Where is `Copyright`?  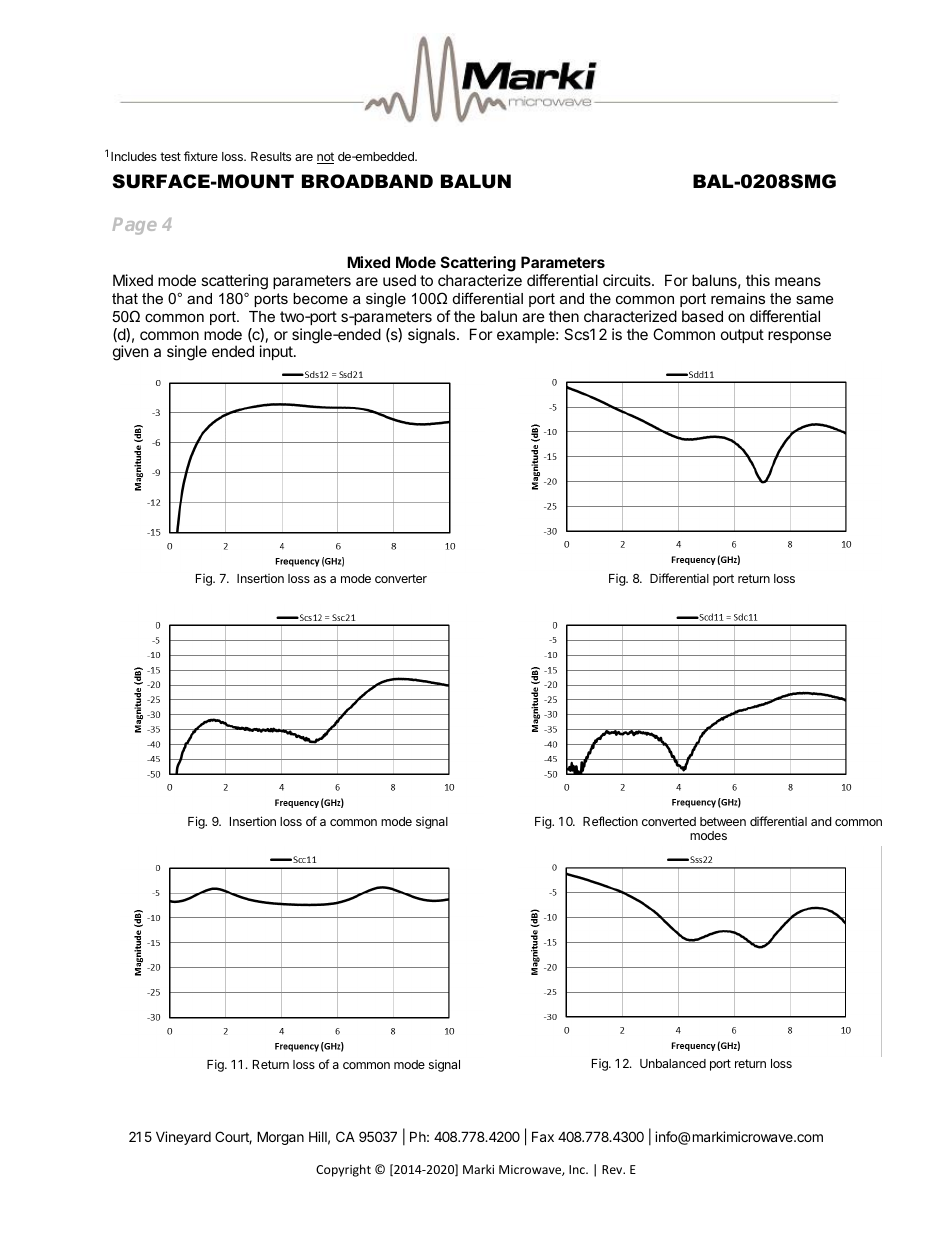
Copyright is located at coordinates (343, 1170).
